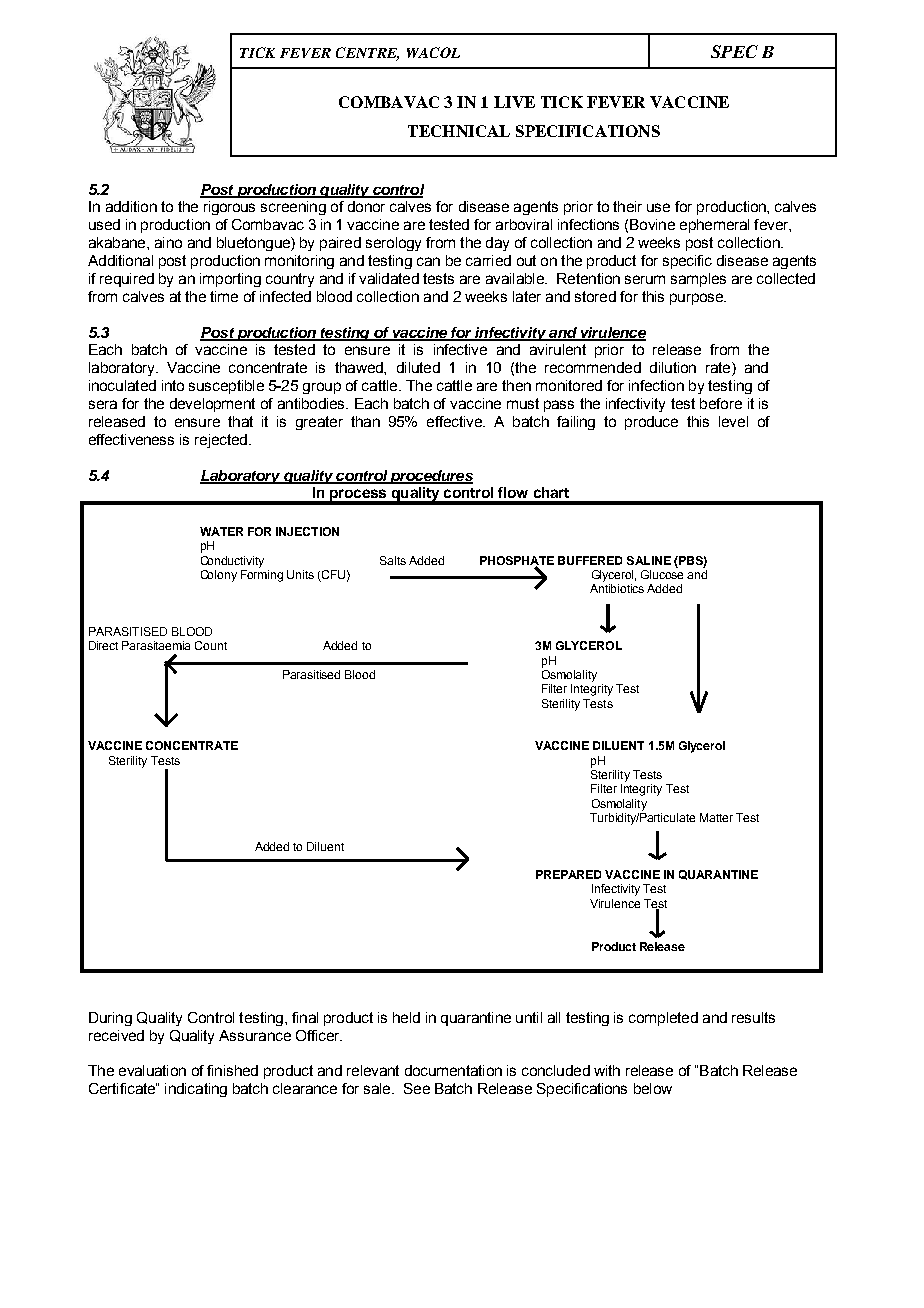  I want to click on Matter, so click(716, 817).
